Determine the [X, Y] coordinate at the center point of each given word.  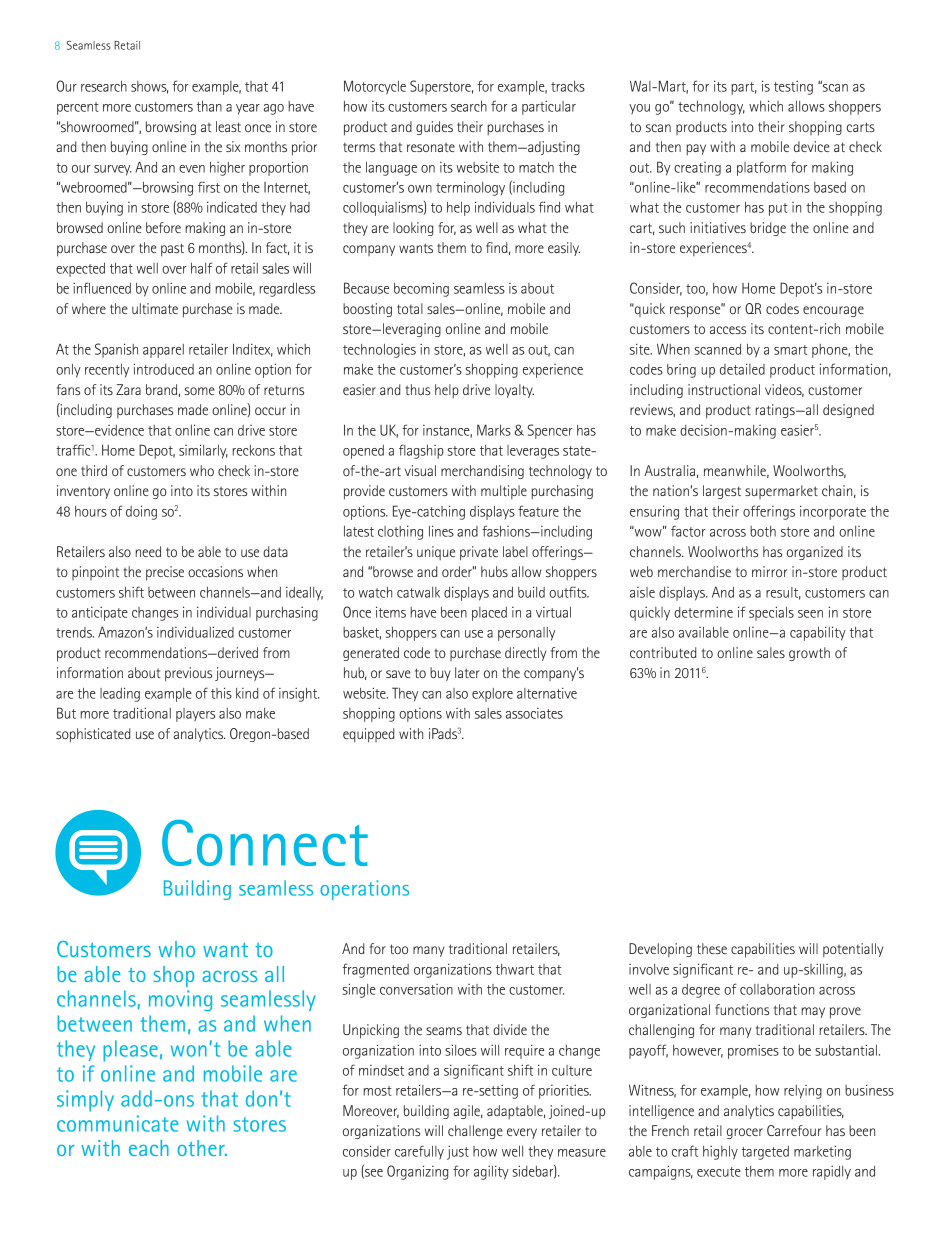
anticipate [100, 614]
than [209, 106]
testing [793, 88]
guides [434, 128]
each [149, 1148]
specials [771, 613]
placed [489, 614]
